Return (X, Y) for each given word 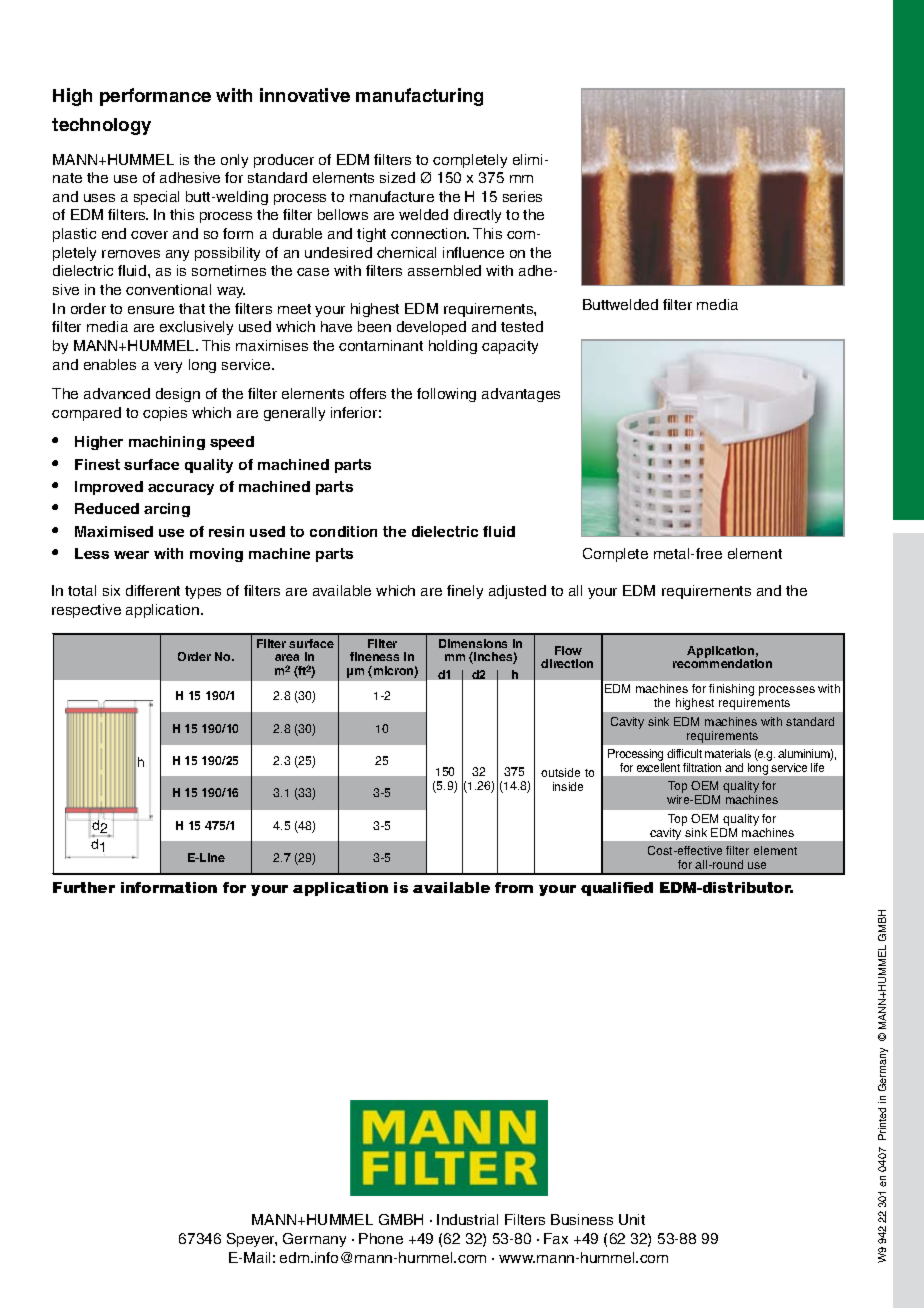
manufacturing (419, 97)
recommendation (722, 663)
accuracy (181, 489)
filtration (702, 767)
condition (343, 531)
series (522, 196)
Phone (381, 1238)
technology (101, 126)
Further (84, 887)
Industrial (467, 1219)
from (514, 887)
